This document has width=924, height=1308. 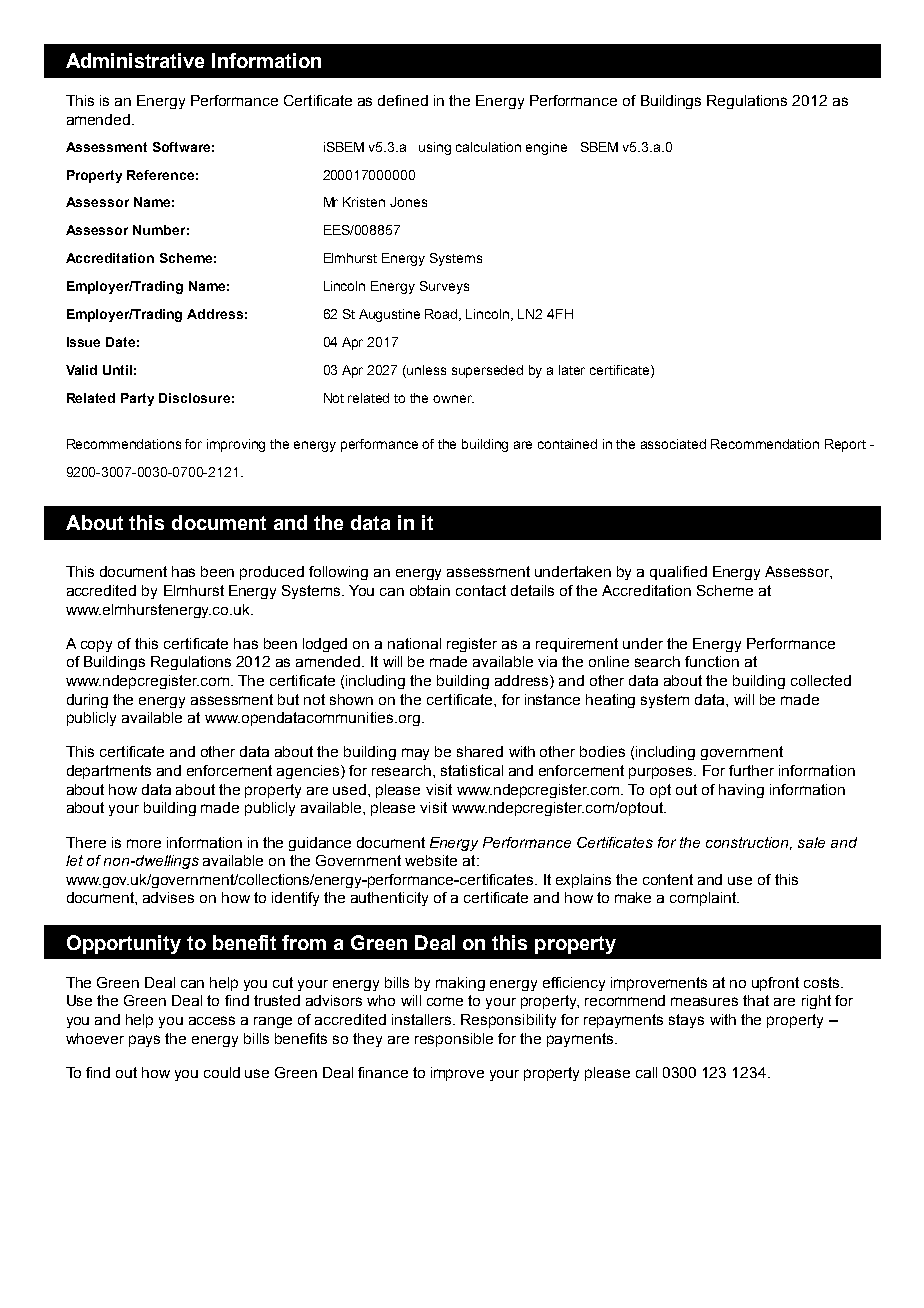 I want to click on pays, so click(x=144, y=1041).
